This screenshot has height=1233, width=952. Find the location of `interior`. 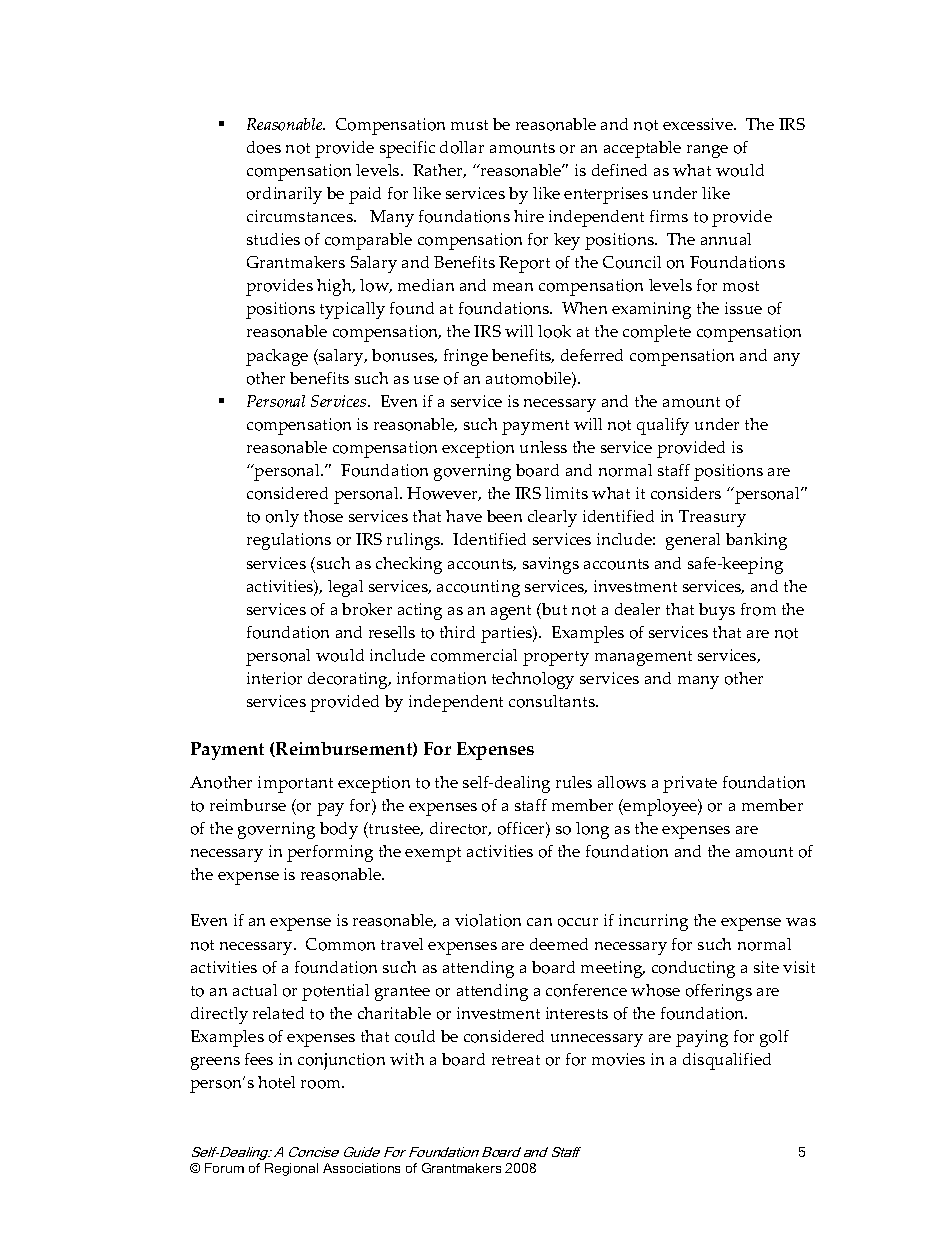

interior is located at coordinates (274, 678).
